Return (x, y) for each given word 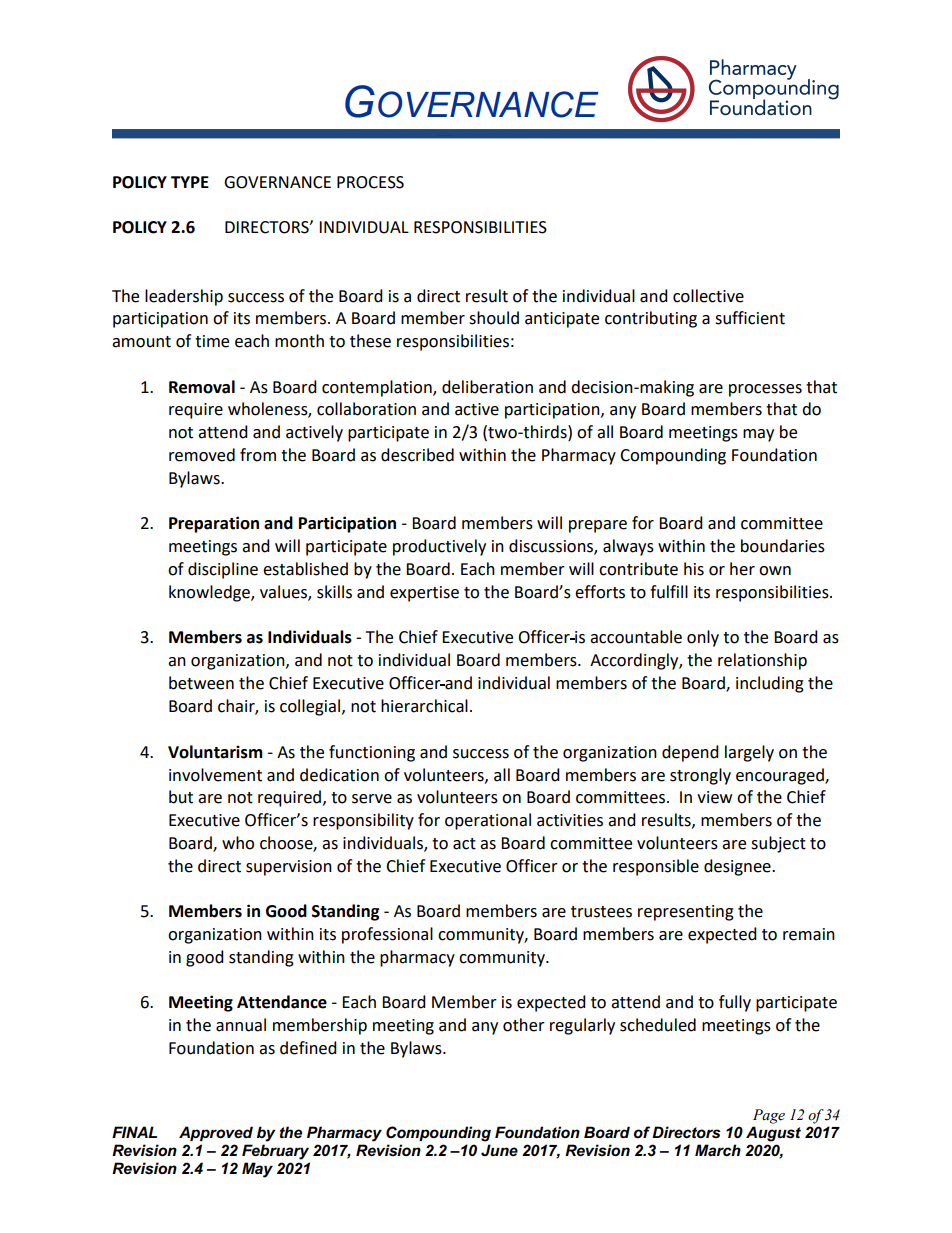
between (201, 683)
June (499, 1150)
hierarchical (424, 706)
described (417, 455)
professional (387, 935)
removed (202, 455)
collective (708, 296)
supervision (289, 868)
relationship (762, 661)
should (494, 318)
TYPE (190, 182)
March (718, 1150)
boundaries (783, 546)
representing (686, 913)
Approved (216, 1133)
